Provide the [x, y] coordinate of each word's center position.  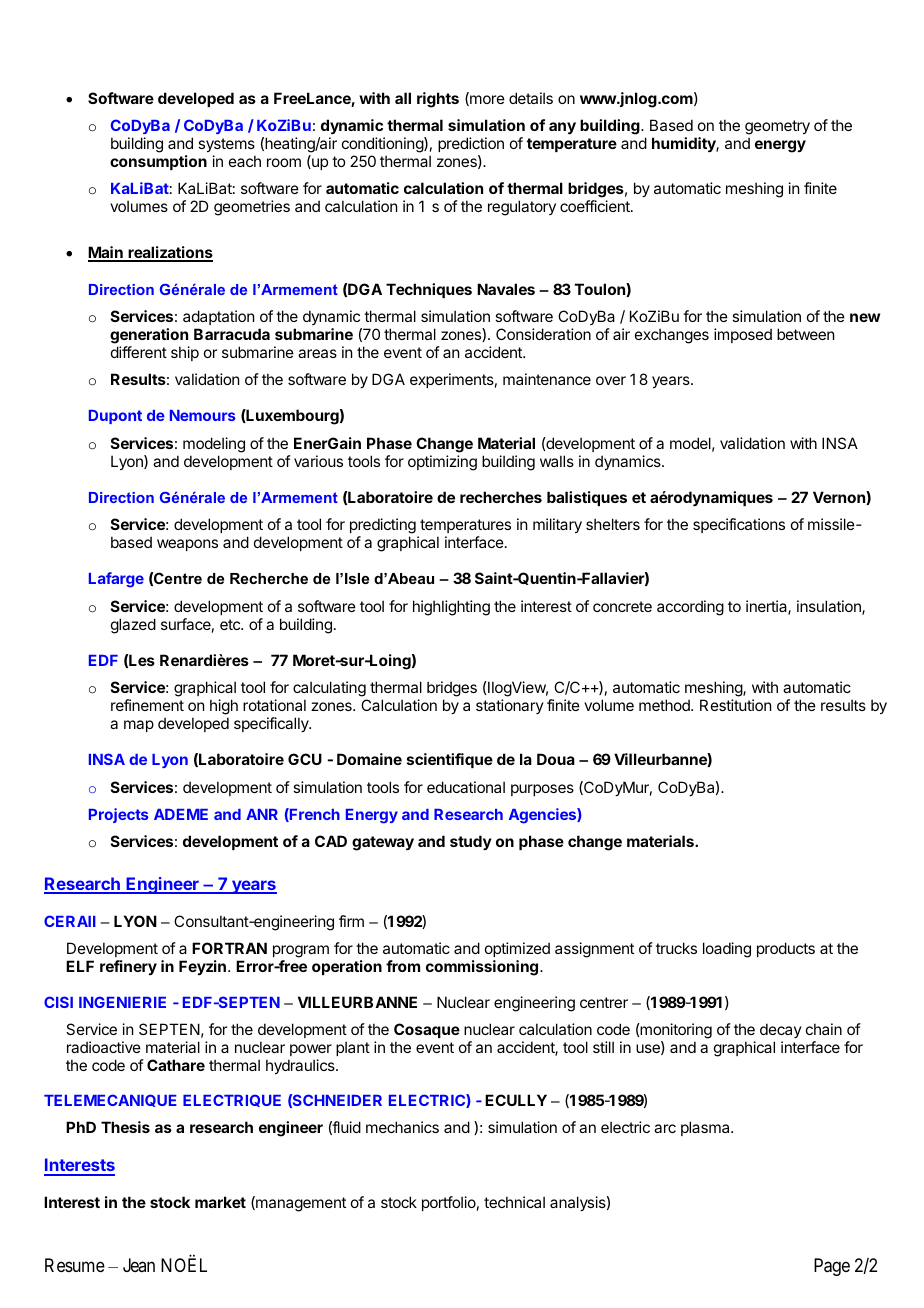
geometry [777, 129]
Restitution [735, 705]
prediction [471, 144]
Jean [139, 1265]
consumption [158, 162]
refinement [147, 705]
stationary [510, 706]
